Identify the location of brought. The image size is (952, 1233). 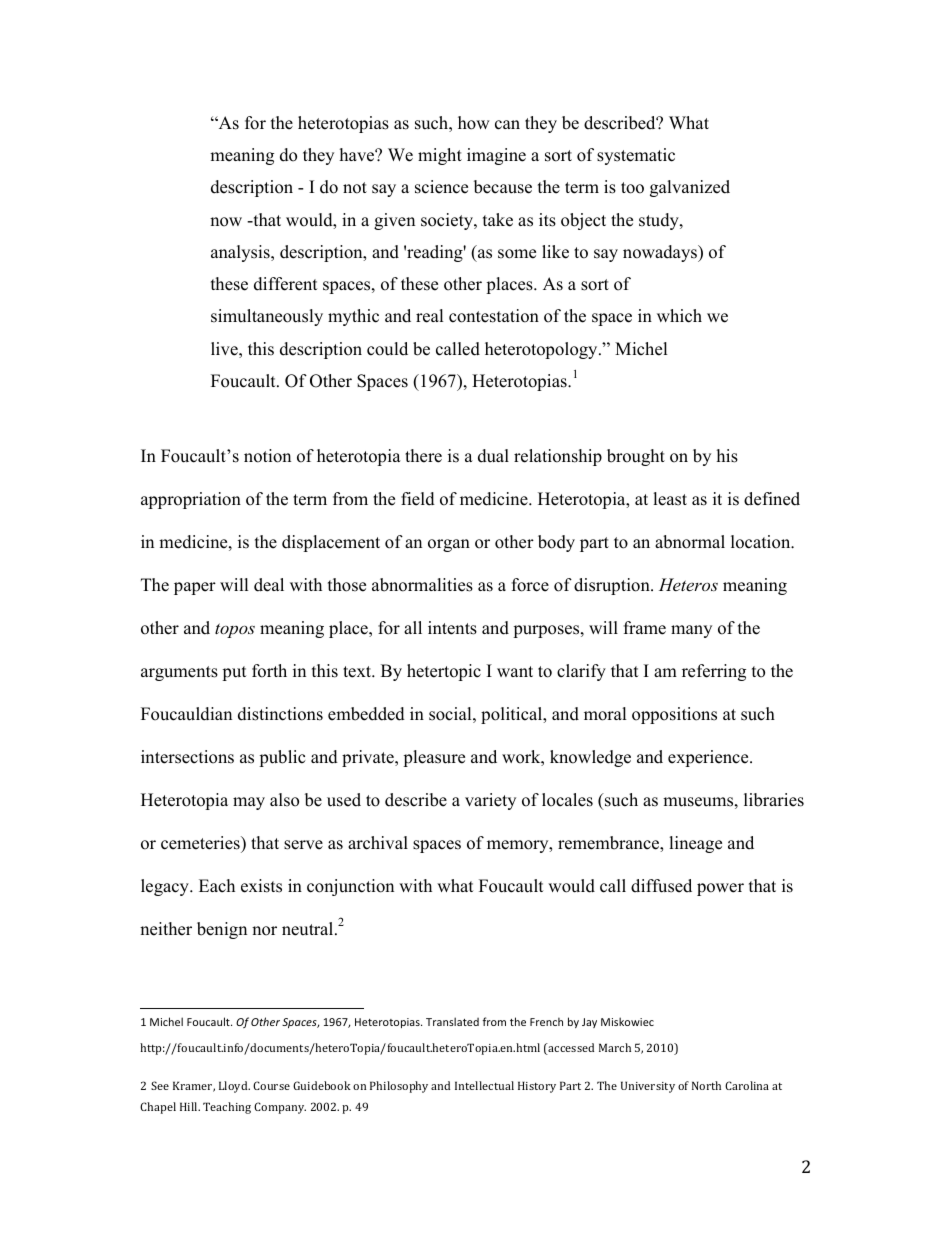
(636, 457).
